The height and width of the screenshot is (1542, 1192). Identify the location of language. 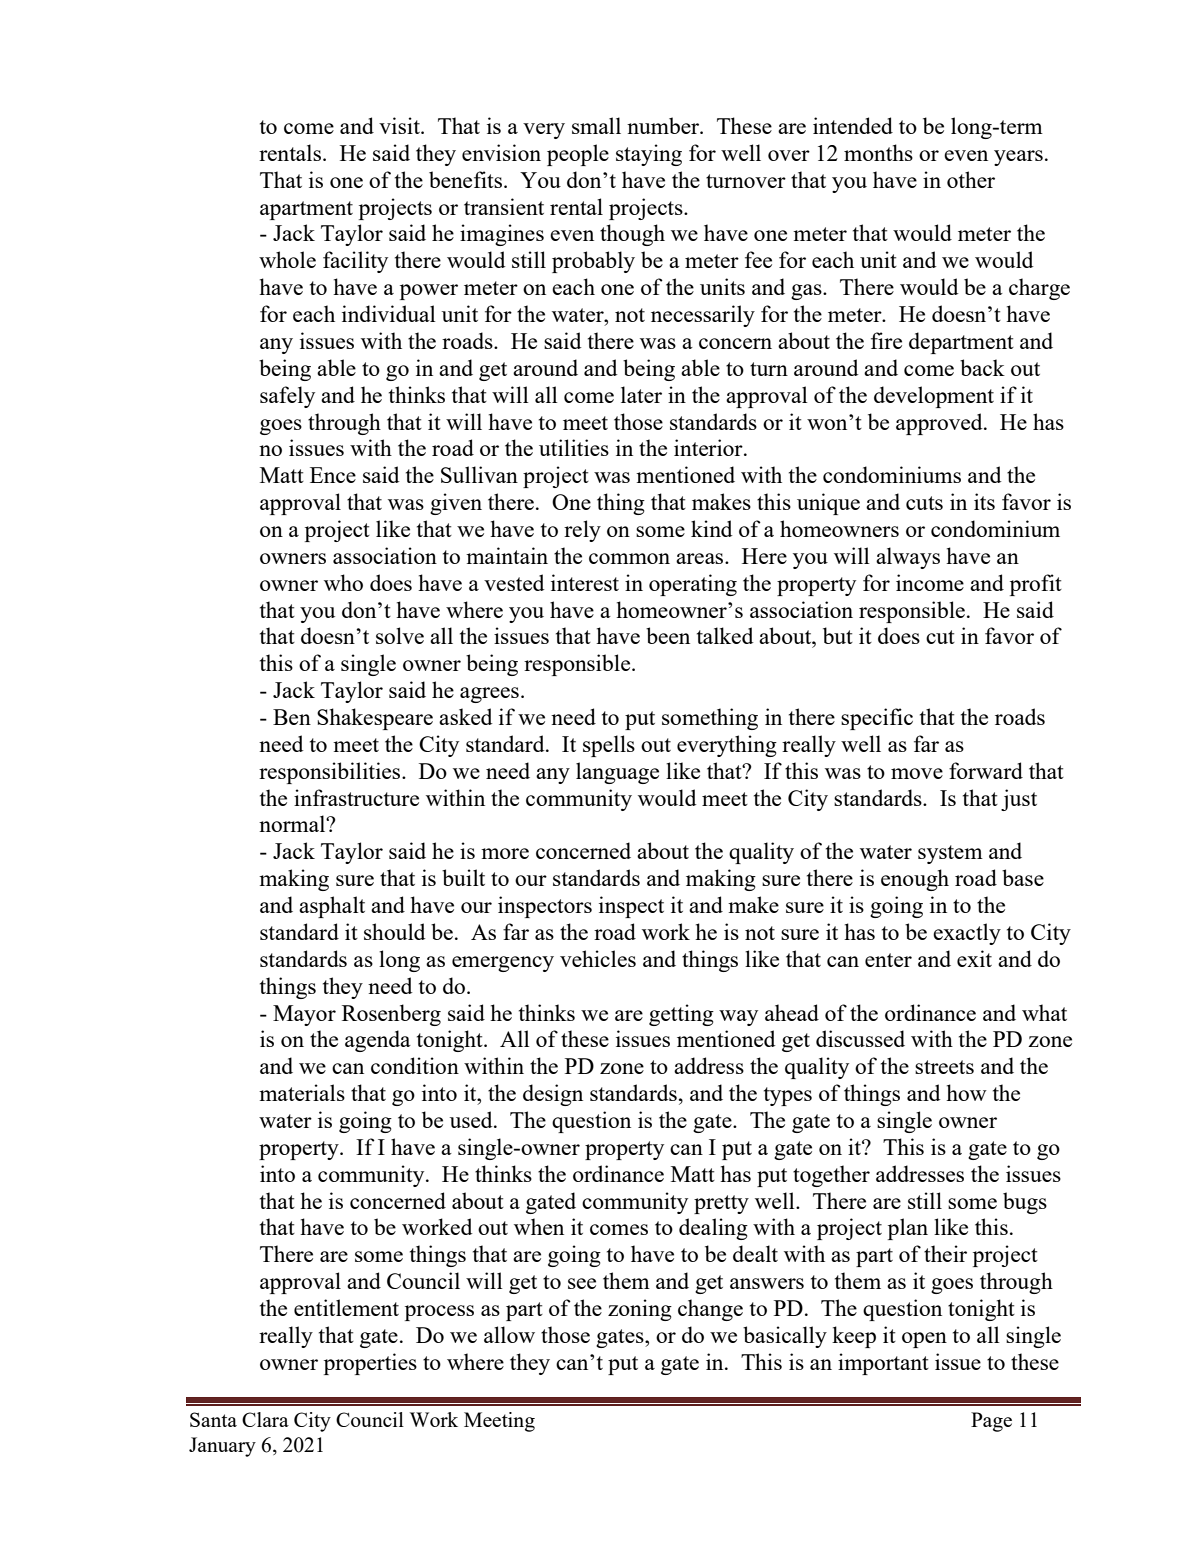
(617, 773).
